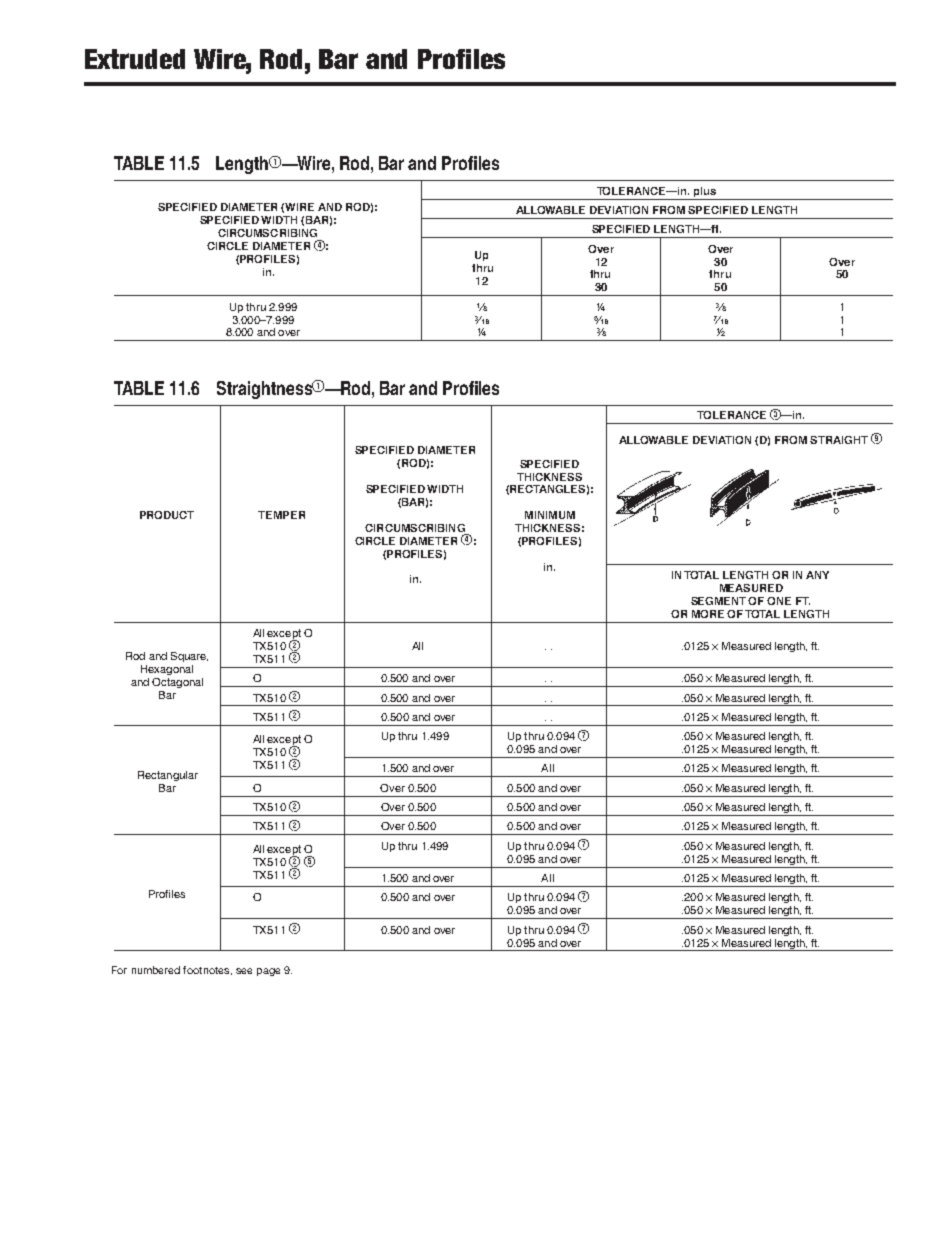 Image resolution: width=952 pixels, height=1233 pixels. What do you see at coordinates (168, 776) in the page?
I see `Rectangular` at bounding box center [168, 776].
